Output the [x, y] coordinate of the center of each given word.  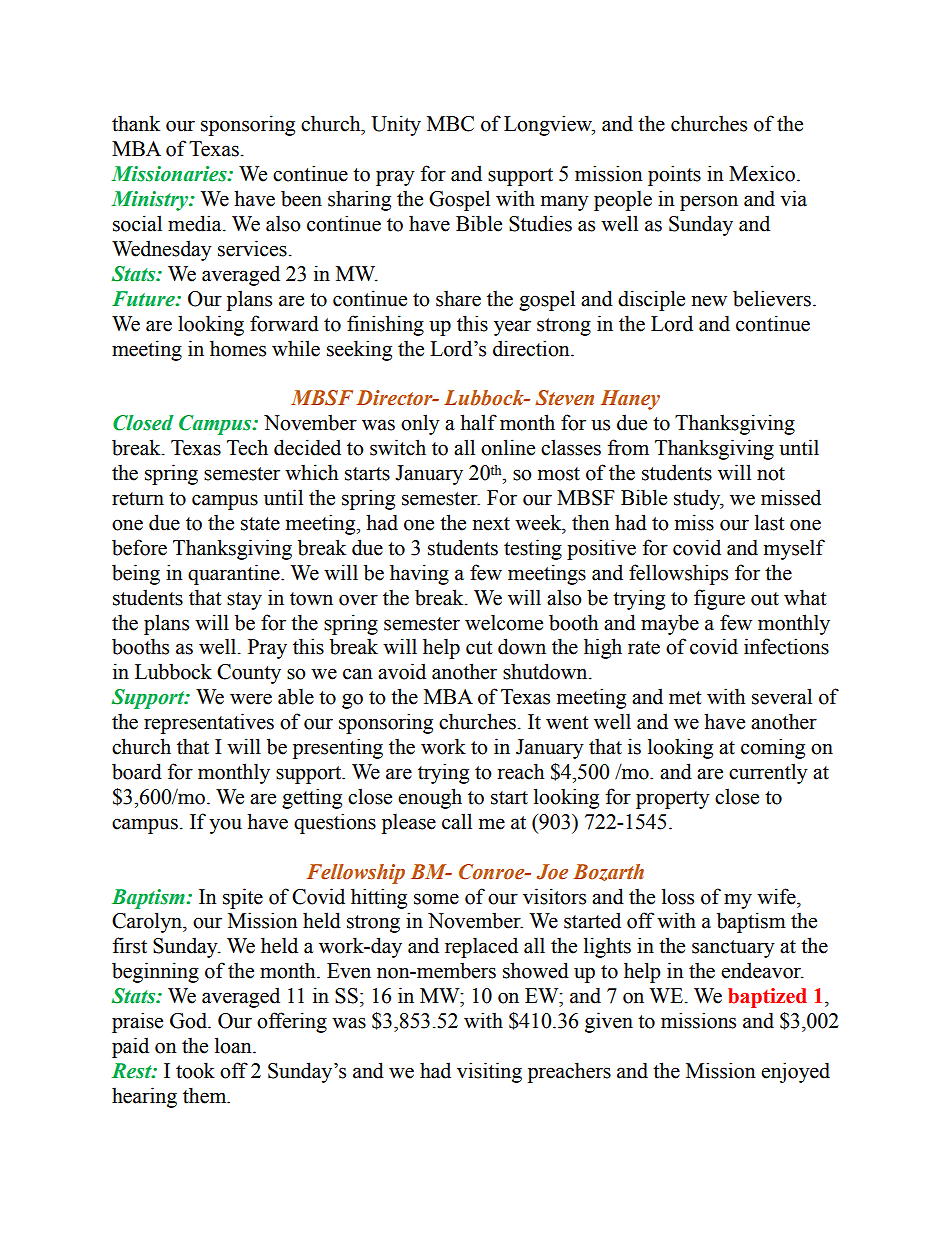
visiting [489, 1072]
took [195, 1070]
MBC [450, 124]
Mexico [762, 173]
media [196, 223]
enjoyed [795, 1072]
